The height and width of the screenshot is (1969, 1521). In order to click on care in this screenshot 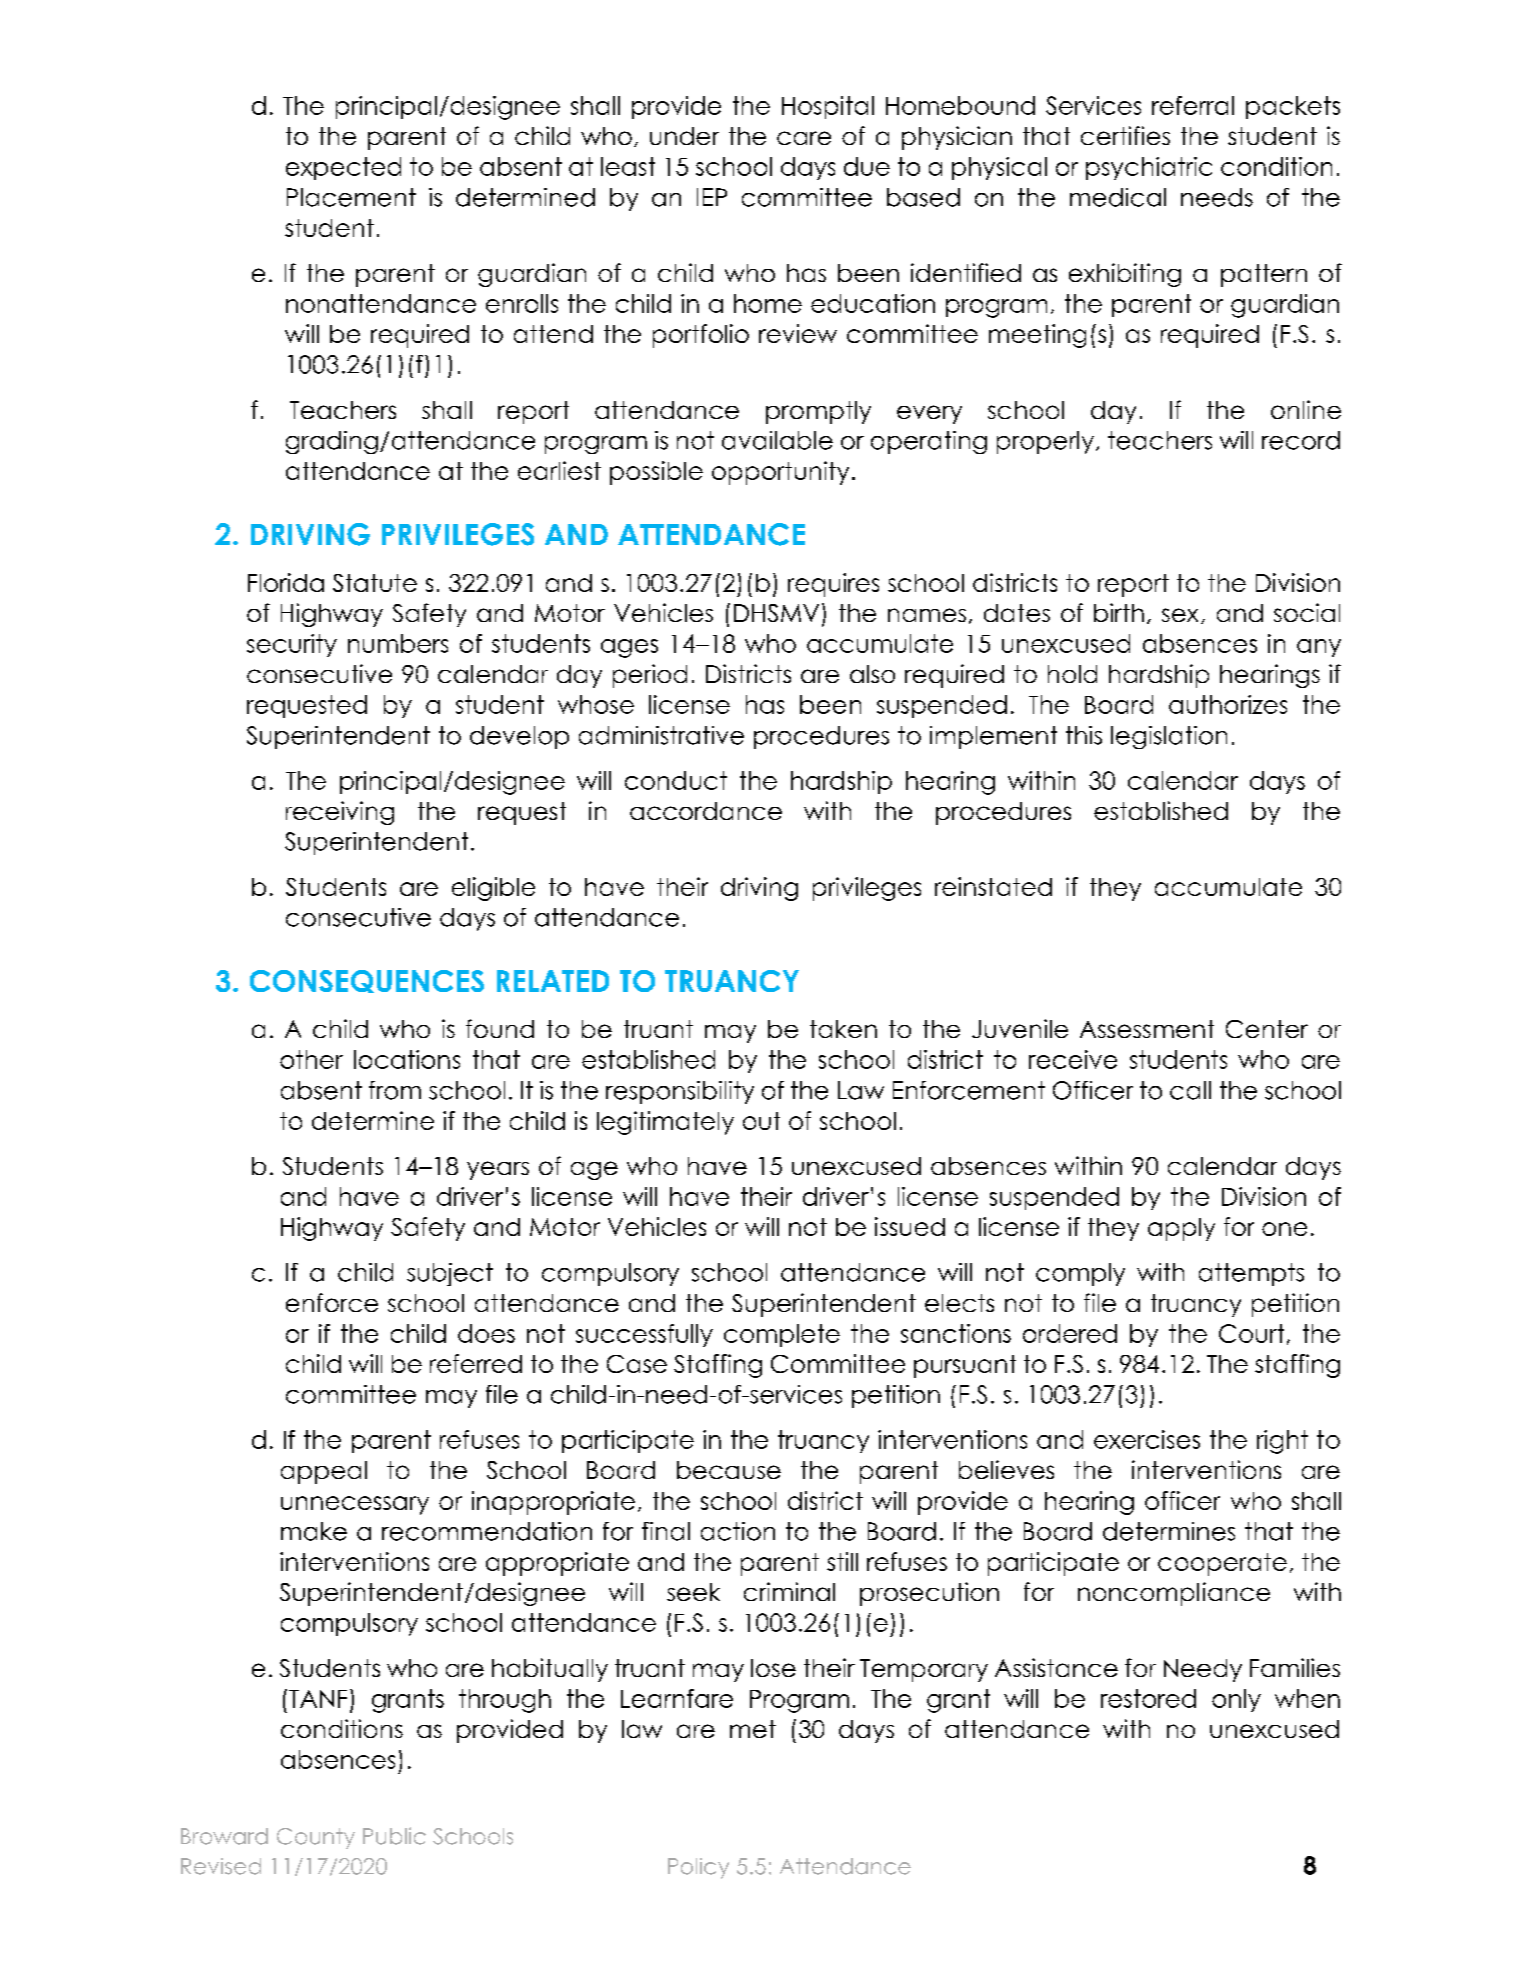, I will do `click(804, 138)`.
